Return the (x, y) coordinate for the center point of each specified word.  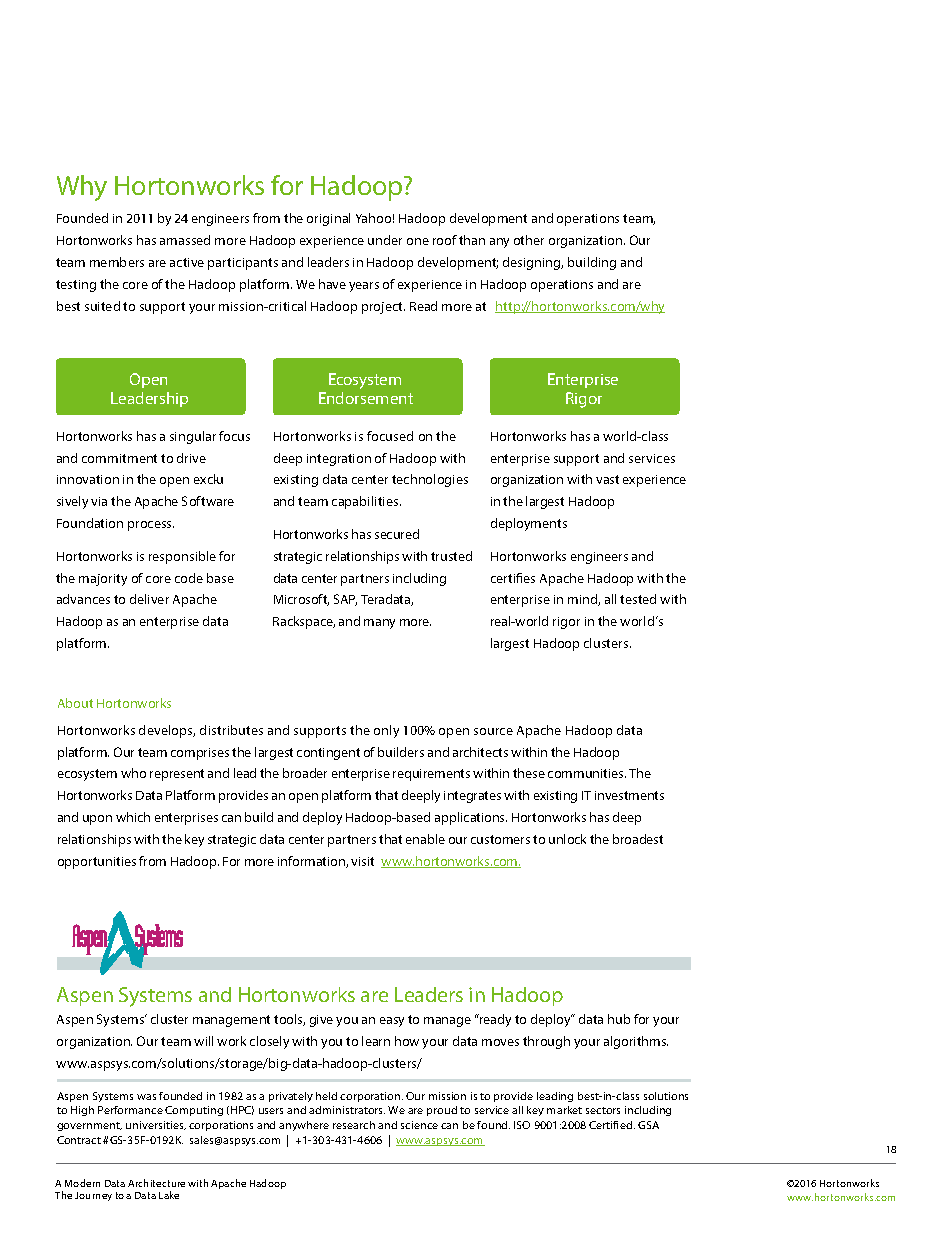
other (529, 240)
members (117, 262)
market (564, 1110)
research (354, 1125)
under (385, 240)
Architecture (156, 1183)
